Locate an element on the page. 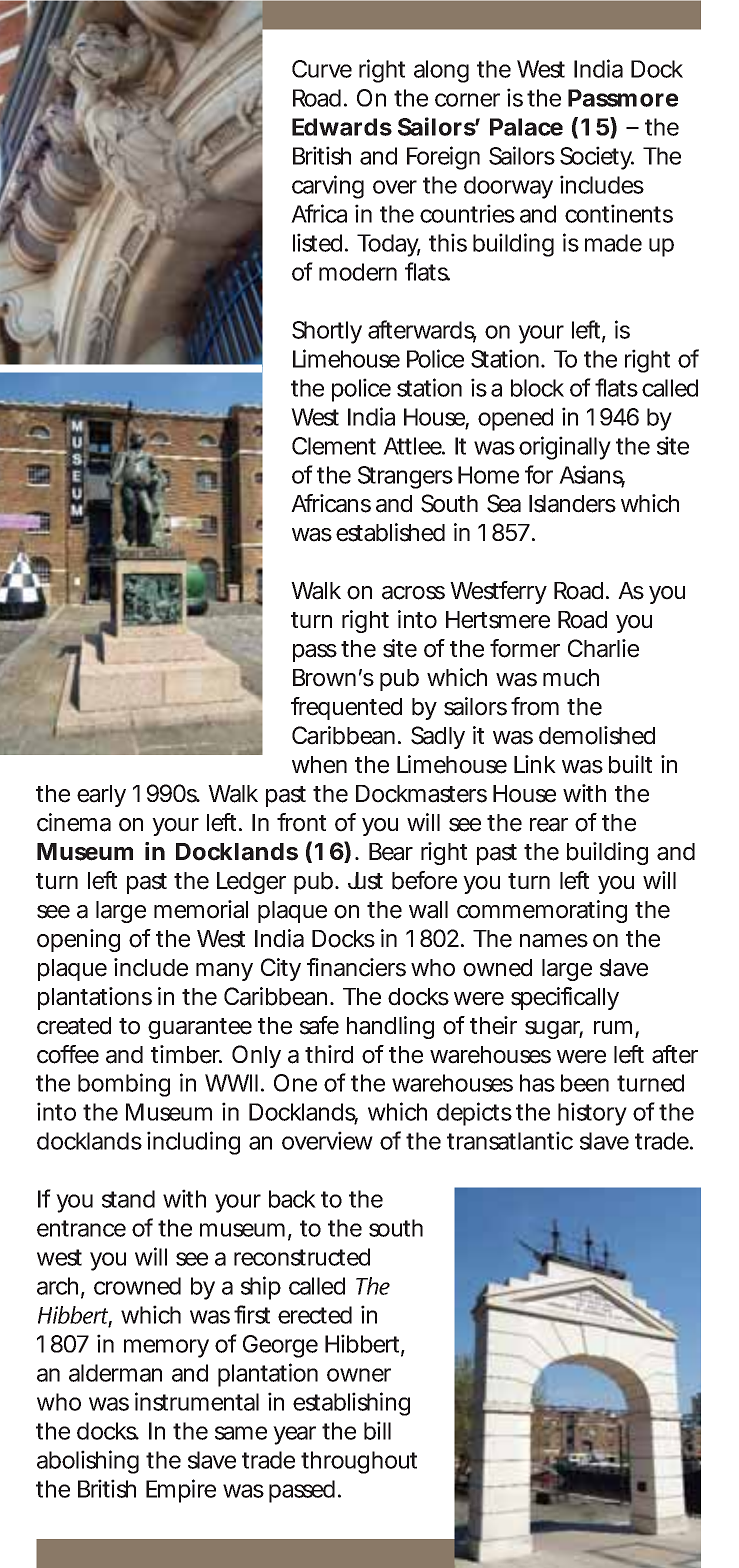 This page has width=739, height=1568. Curve is located at coordinates (322, 69).
